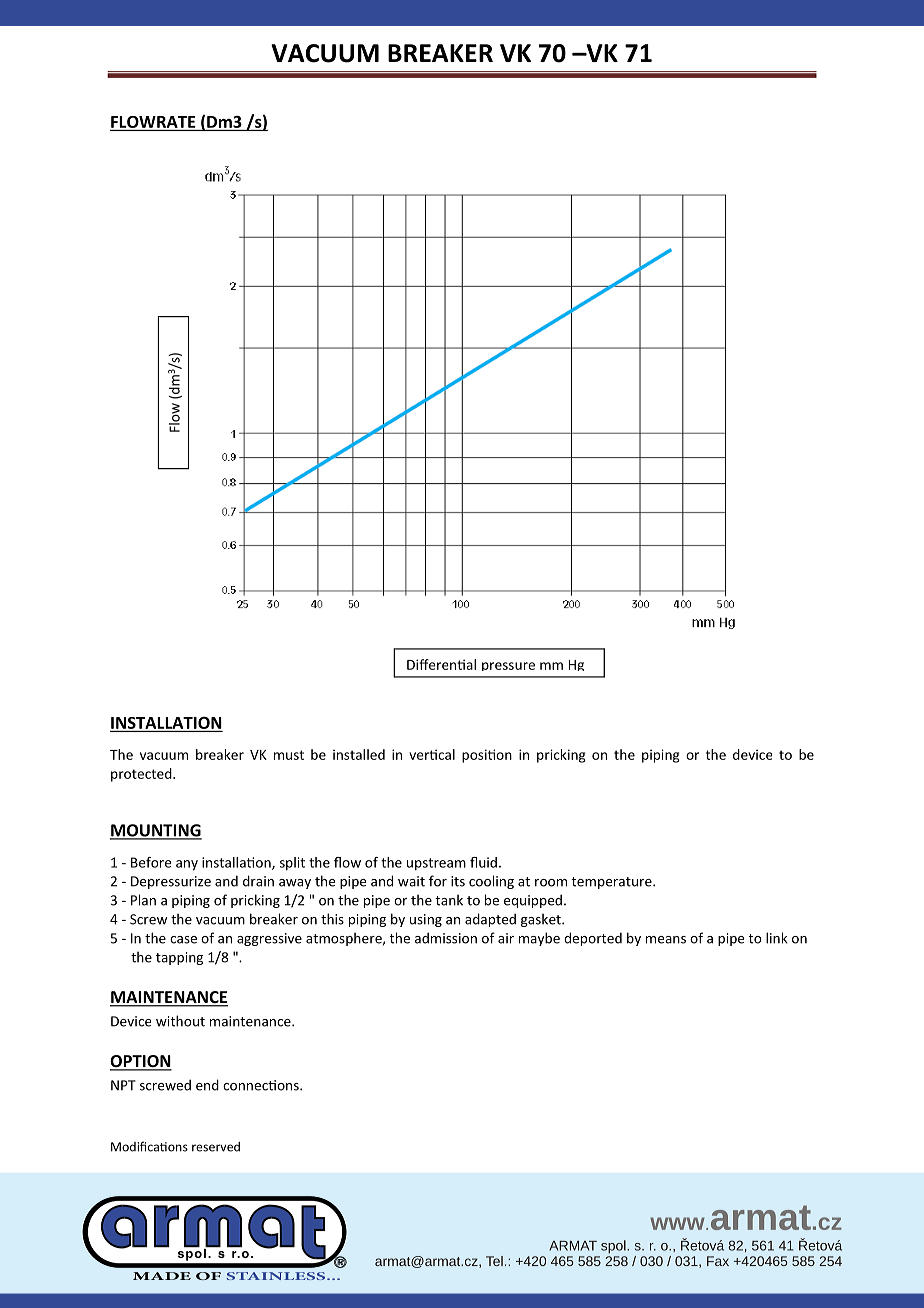 This screenshot has width=924, height=1308. I want to click on admission, so click(446, 938).
